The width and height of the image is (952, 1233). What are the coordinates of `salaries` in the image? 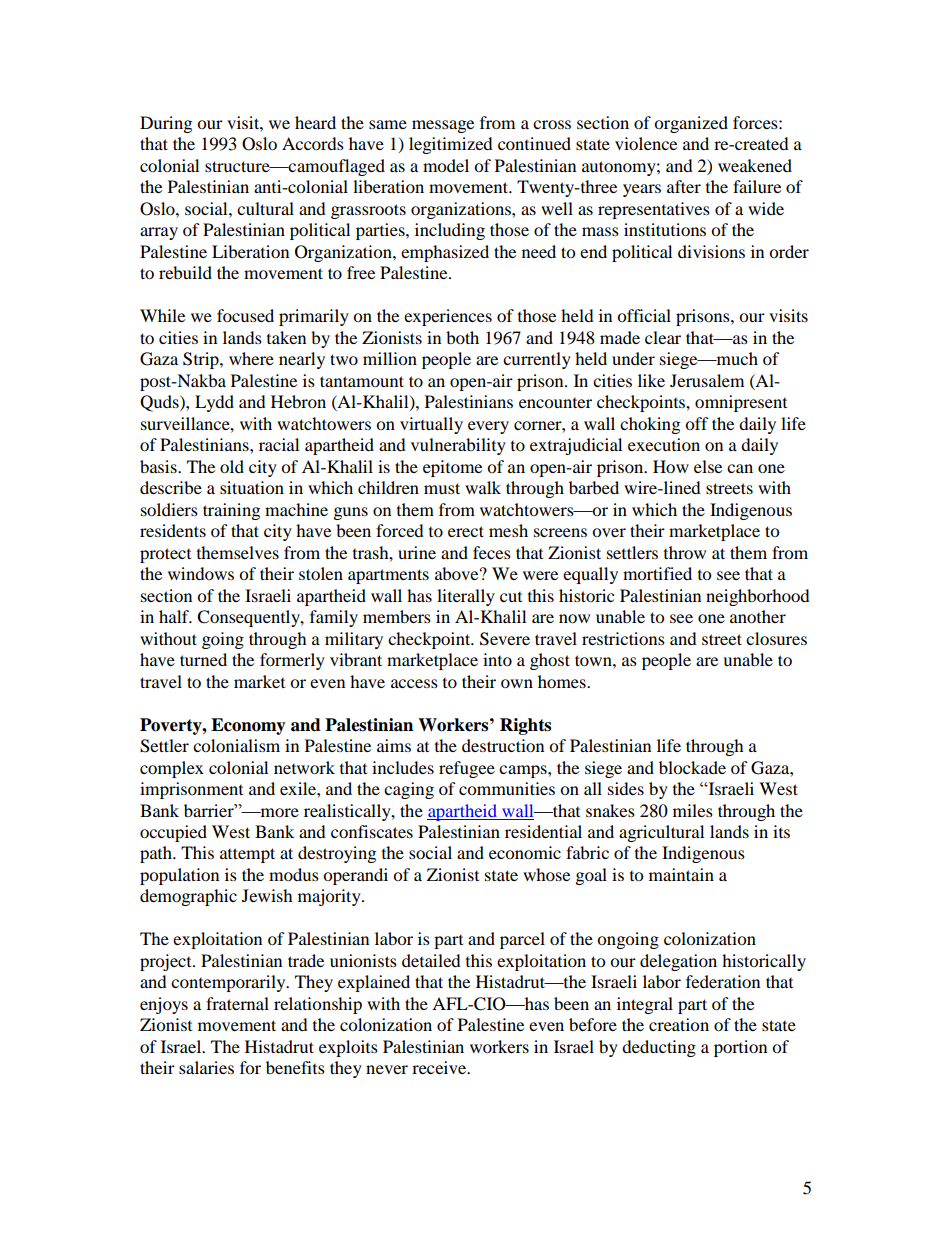 It's located at (206, 1067).
